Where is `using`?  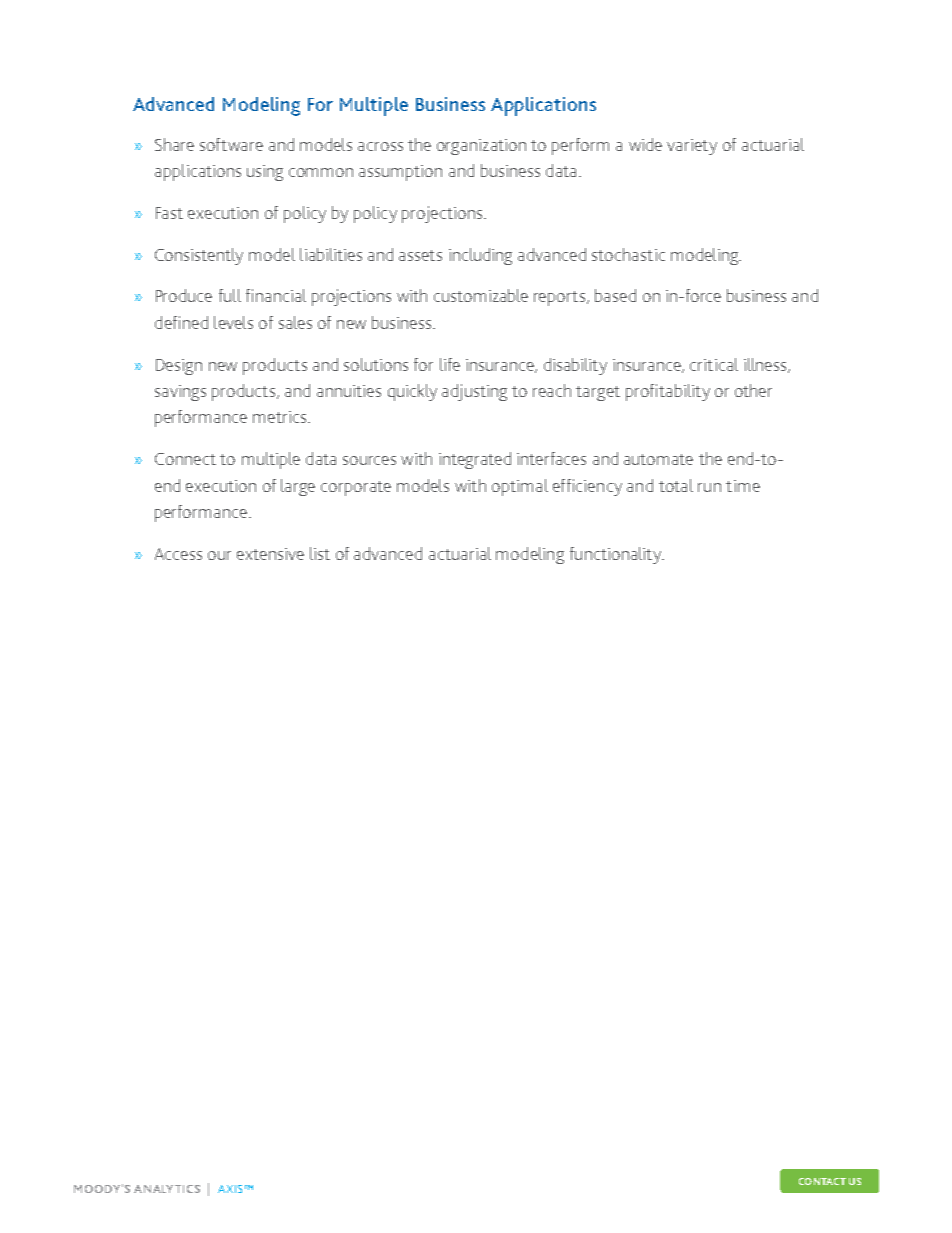
using is located at coordinates (265, 173).
